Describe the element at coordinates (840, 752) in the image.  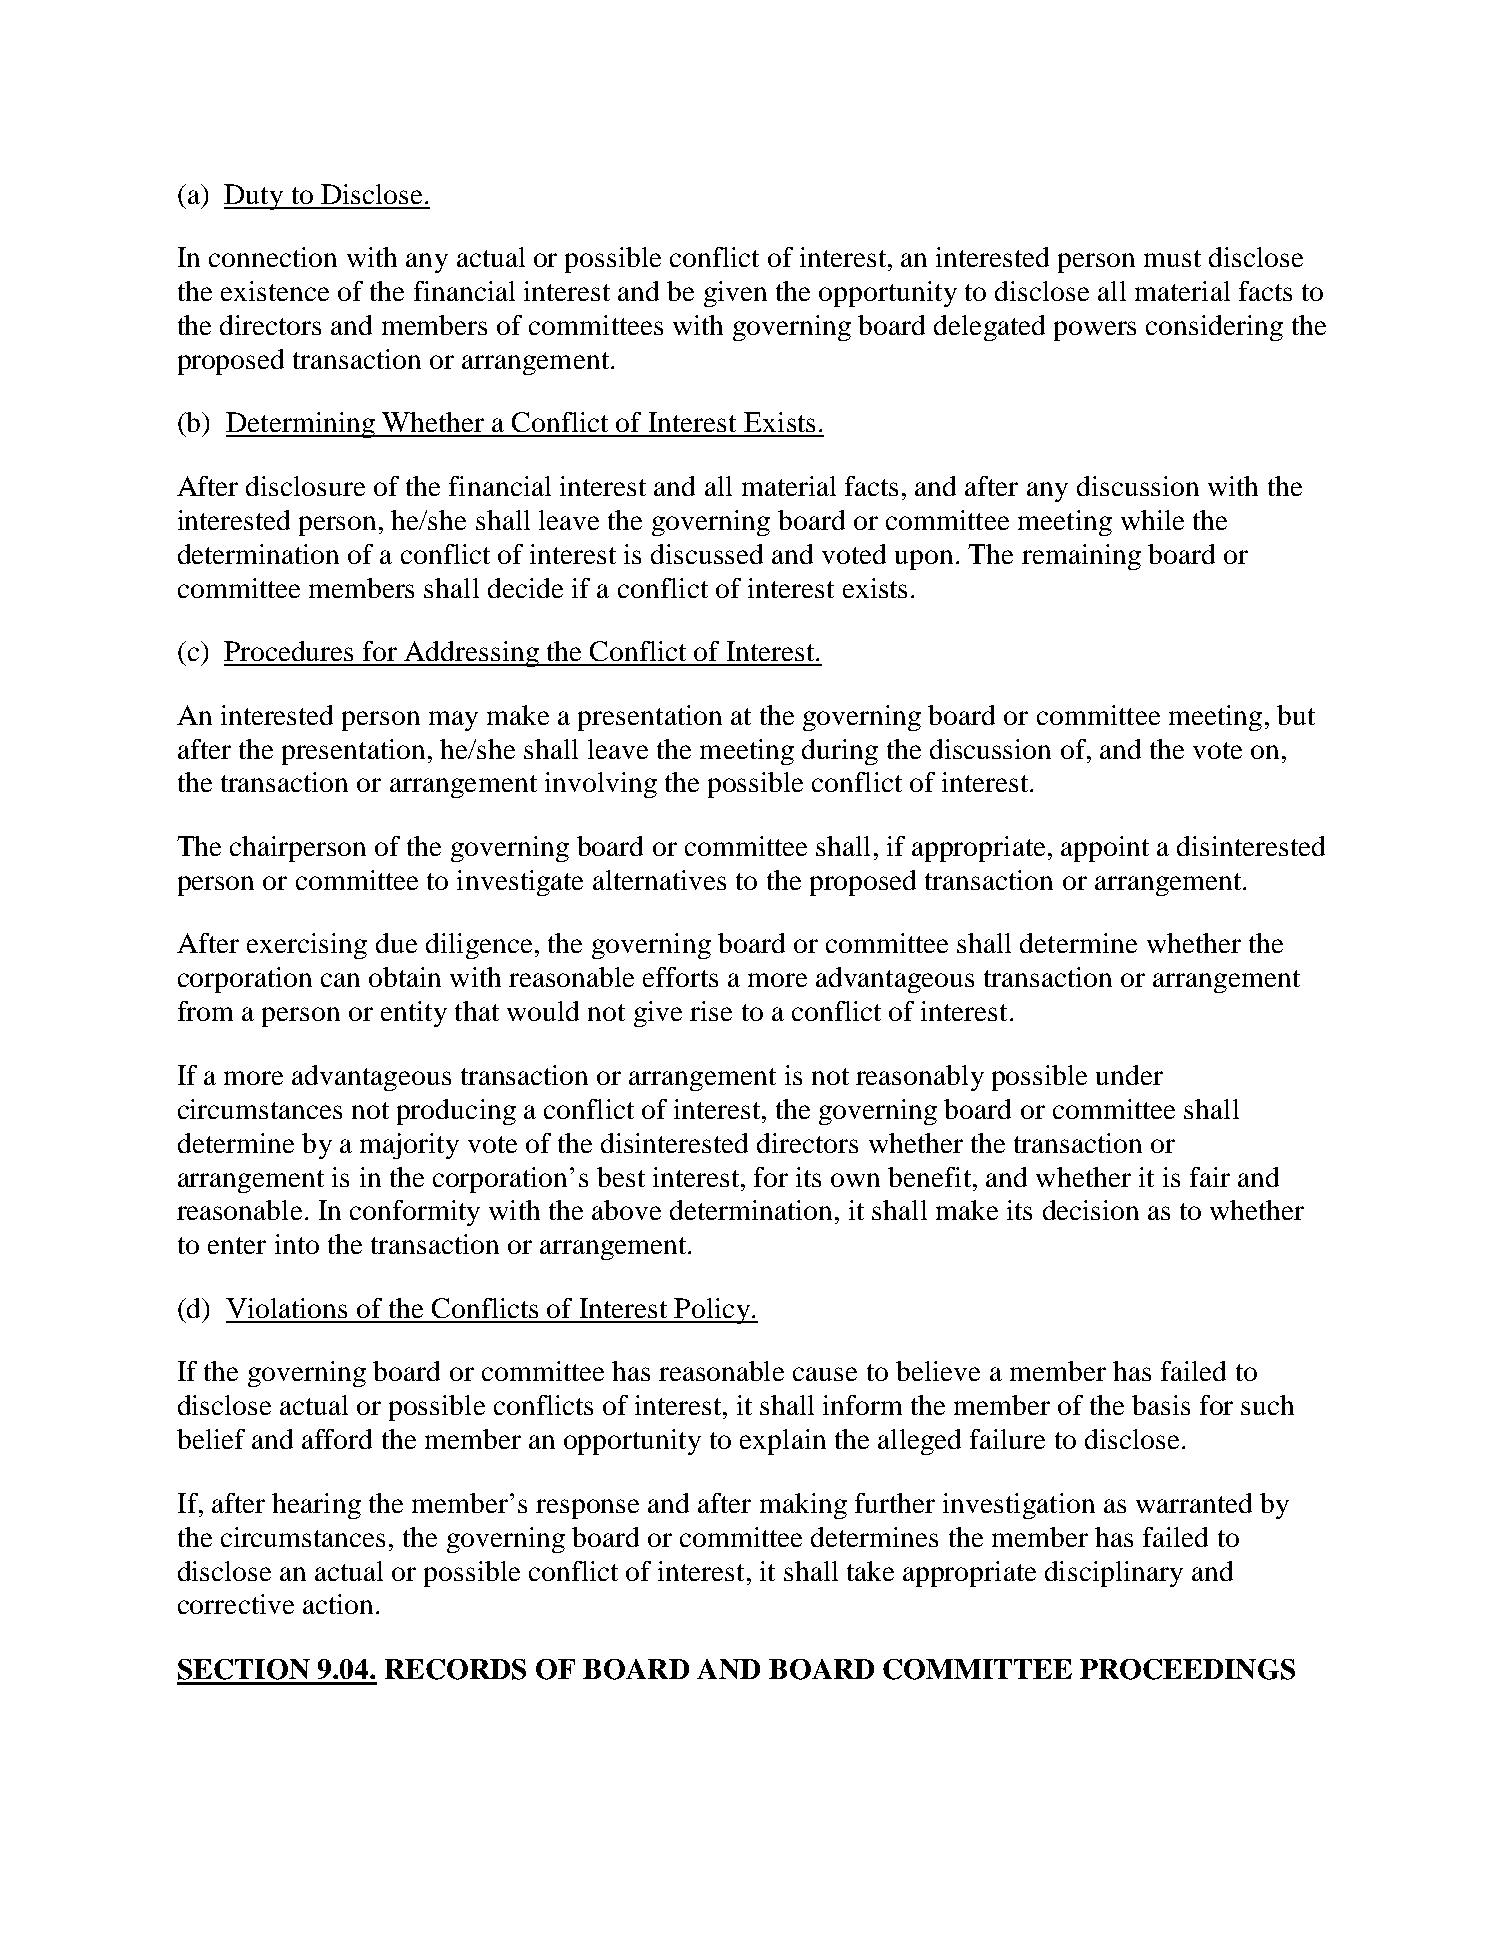
I see `during` at that location.
